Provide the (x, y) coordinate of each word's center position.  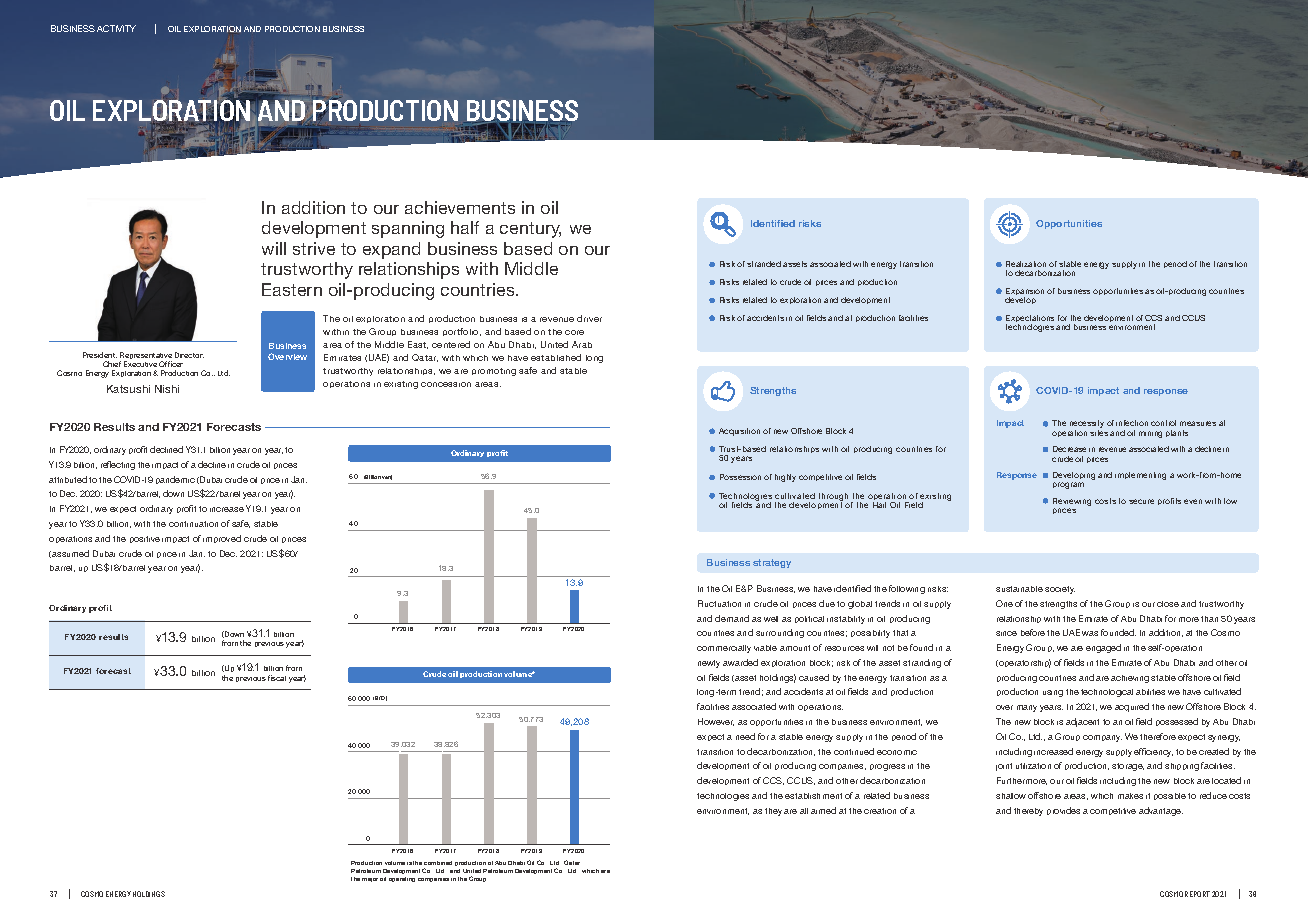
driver (589, 318)
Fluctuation (719, 603)
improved (222, 539)
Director (189, 355)
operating (402, 879)
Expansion (1025, 293)
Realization (1026, 264)
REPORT (1197, 894)
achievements (460, 207)
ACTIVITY (116, 28)
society (1060, 590)
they (773, 812)
